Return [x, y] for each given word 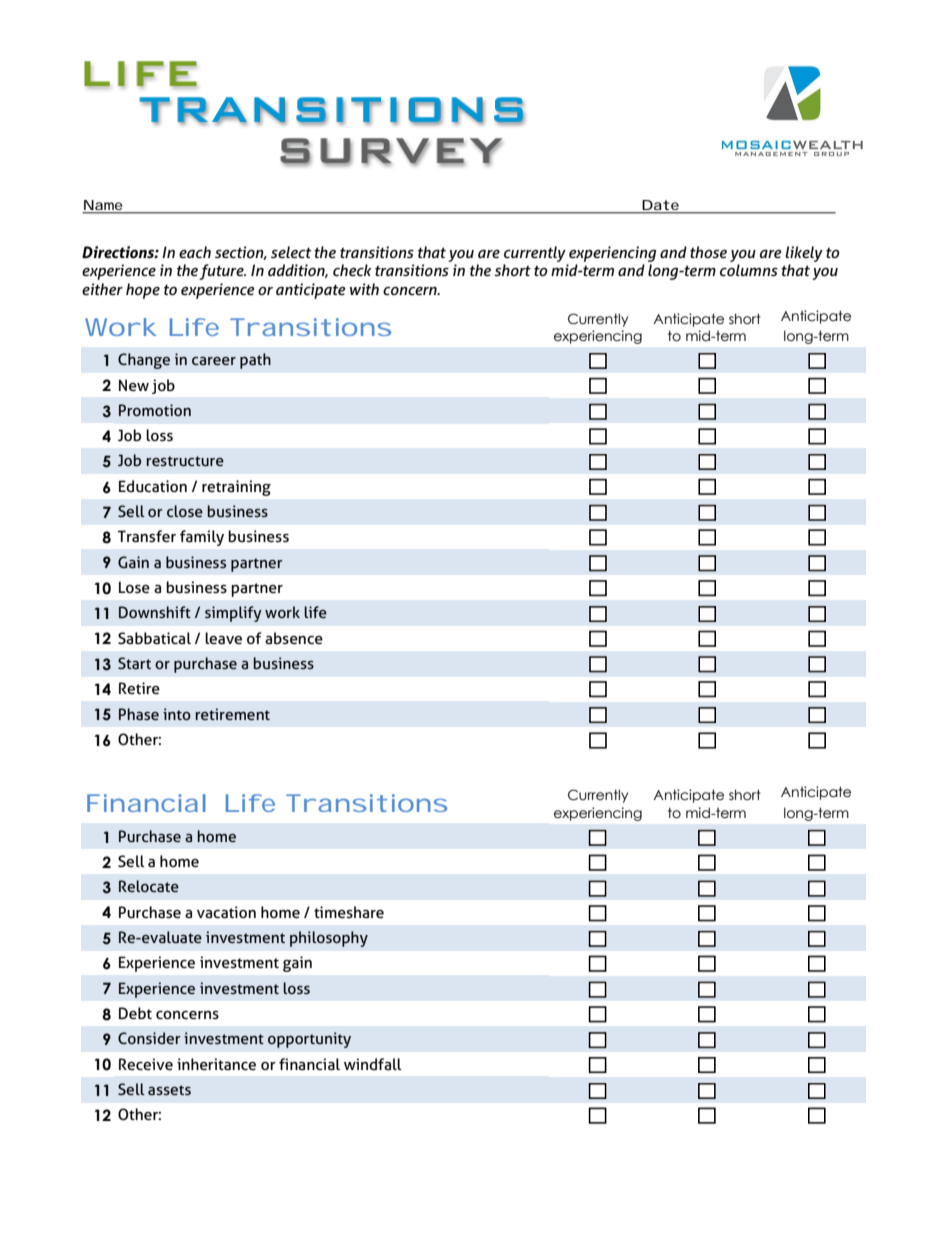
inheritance [216, 1064]
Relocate [149, 886]
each [195, 252]
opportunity [309, 1040]
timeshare [349, 912]
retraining [236, 488]
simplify [233, 614]
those [708, 252]
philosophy [329, 939]
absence [294, 638]
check [352, 270]
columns [749, 270]
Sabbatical [154, 638]
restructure [185, 461]
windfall [373, 1064]
